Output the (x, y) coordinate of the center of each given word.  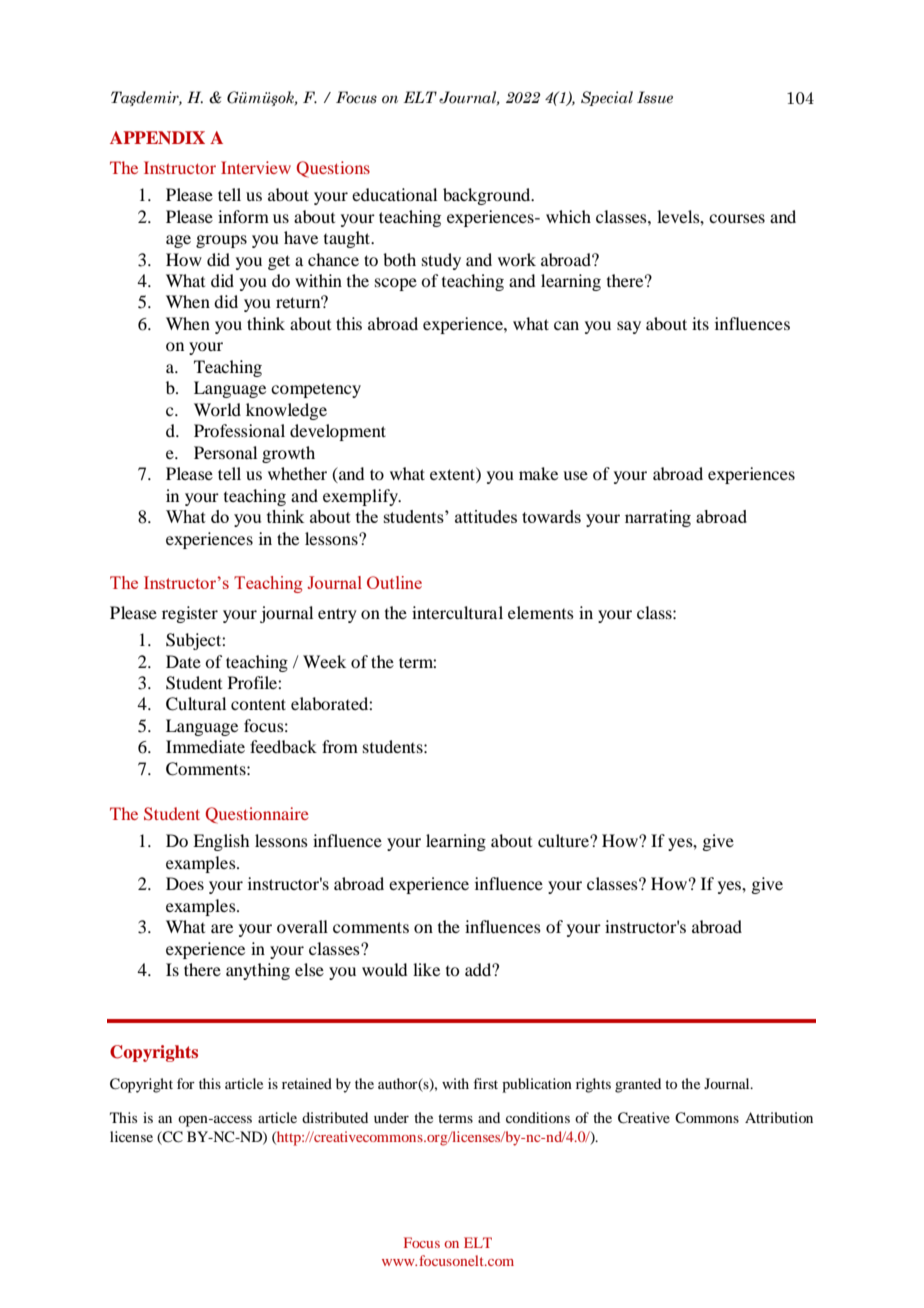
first (486, 1083)
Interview (256, 167)
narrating (658, 518)
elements (541, 612)
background (488, 196)
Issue (655, 97)
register (190, 614)
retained (307, 1083)
